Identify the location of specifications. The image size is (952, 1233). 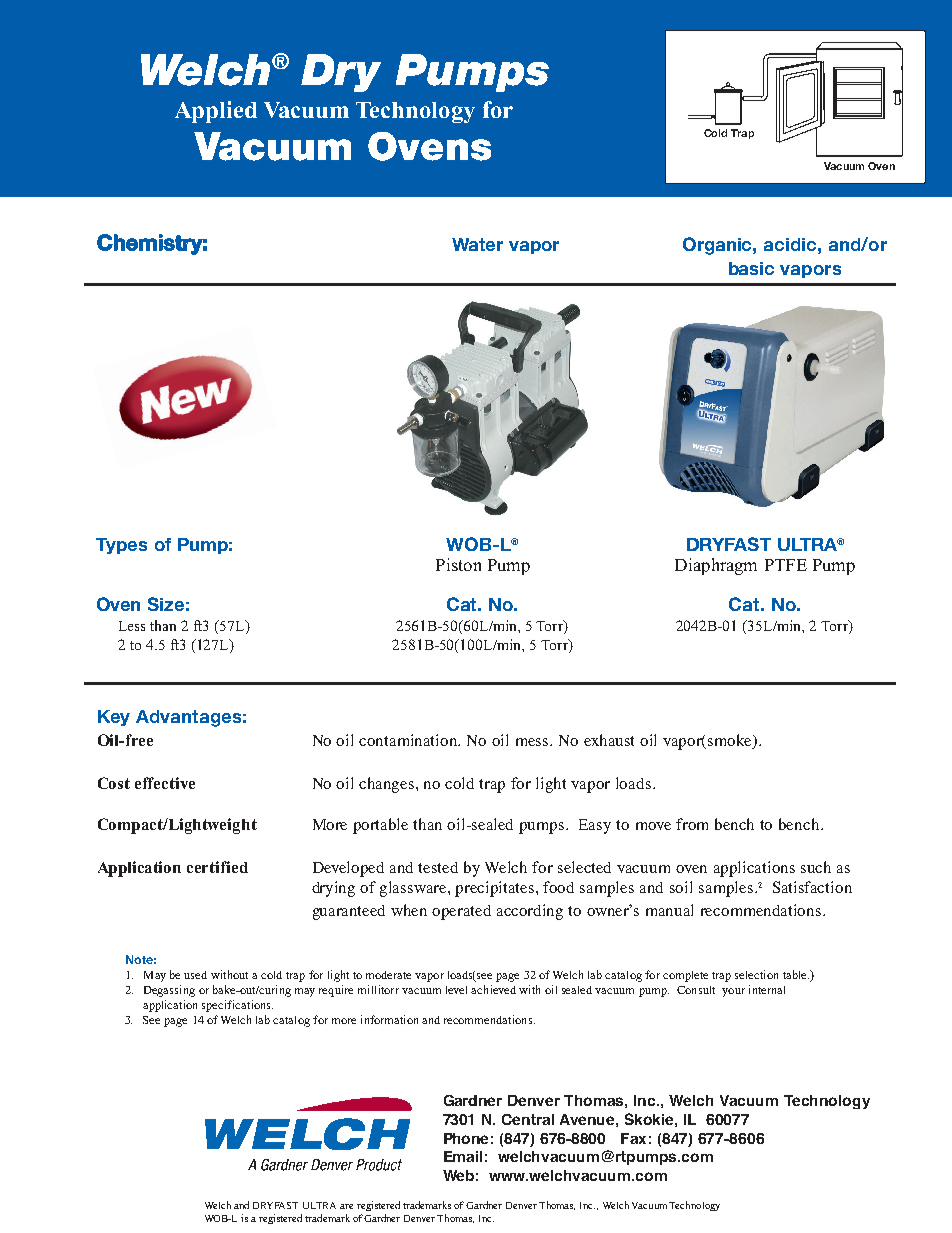
(237, 1006).
